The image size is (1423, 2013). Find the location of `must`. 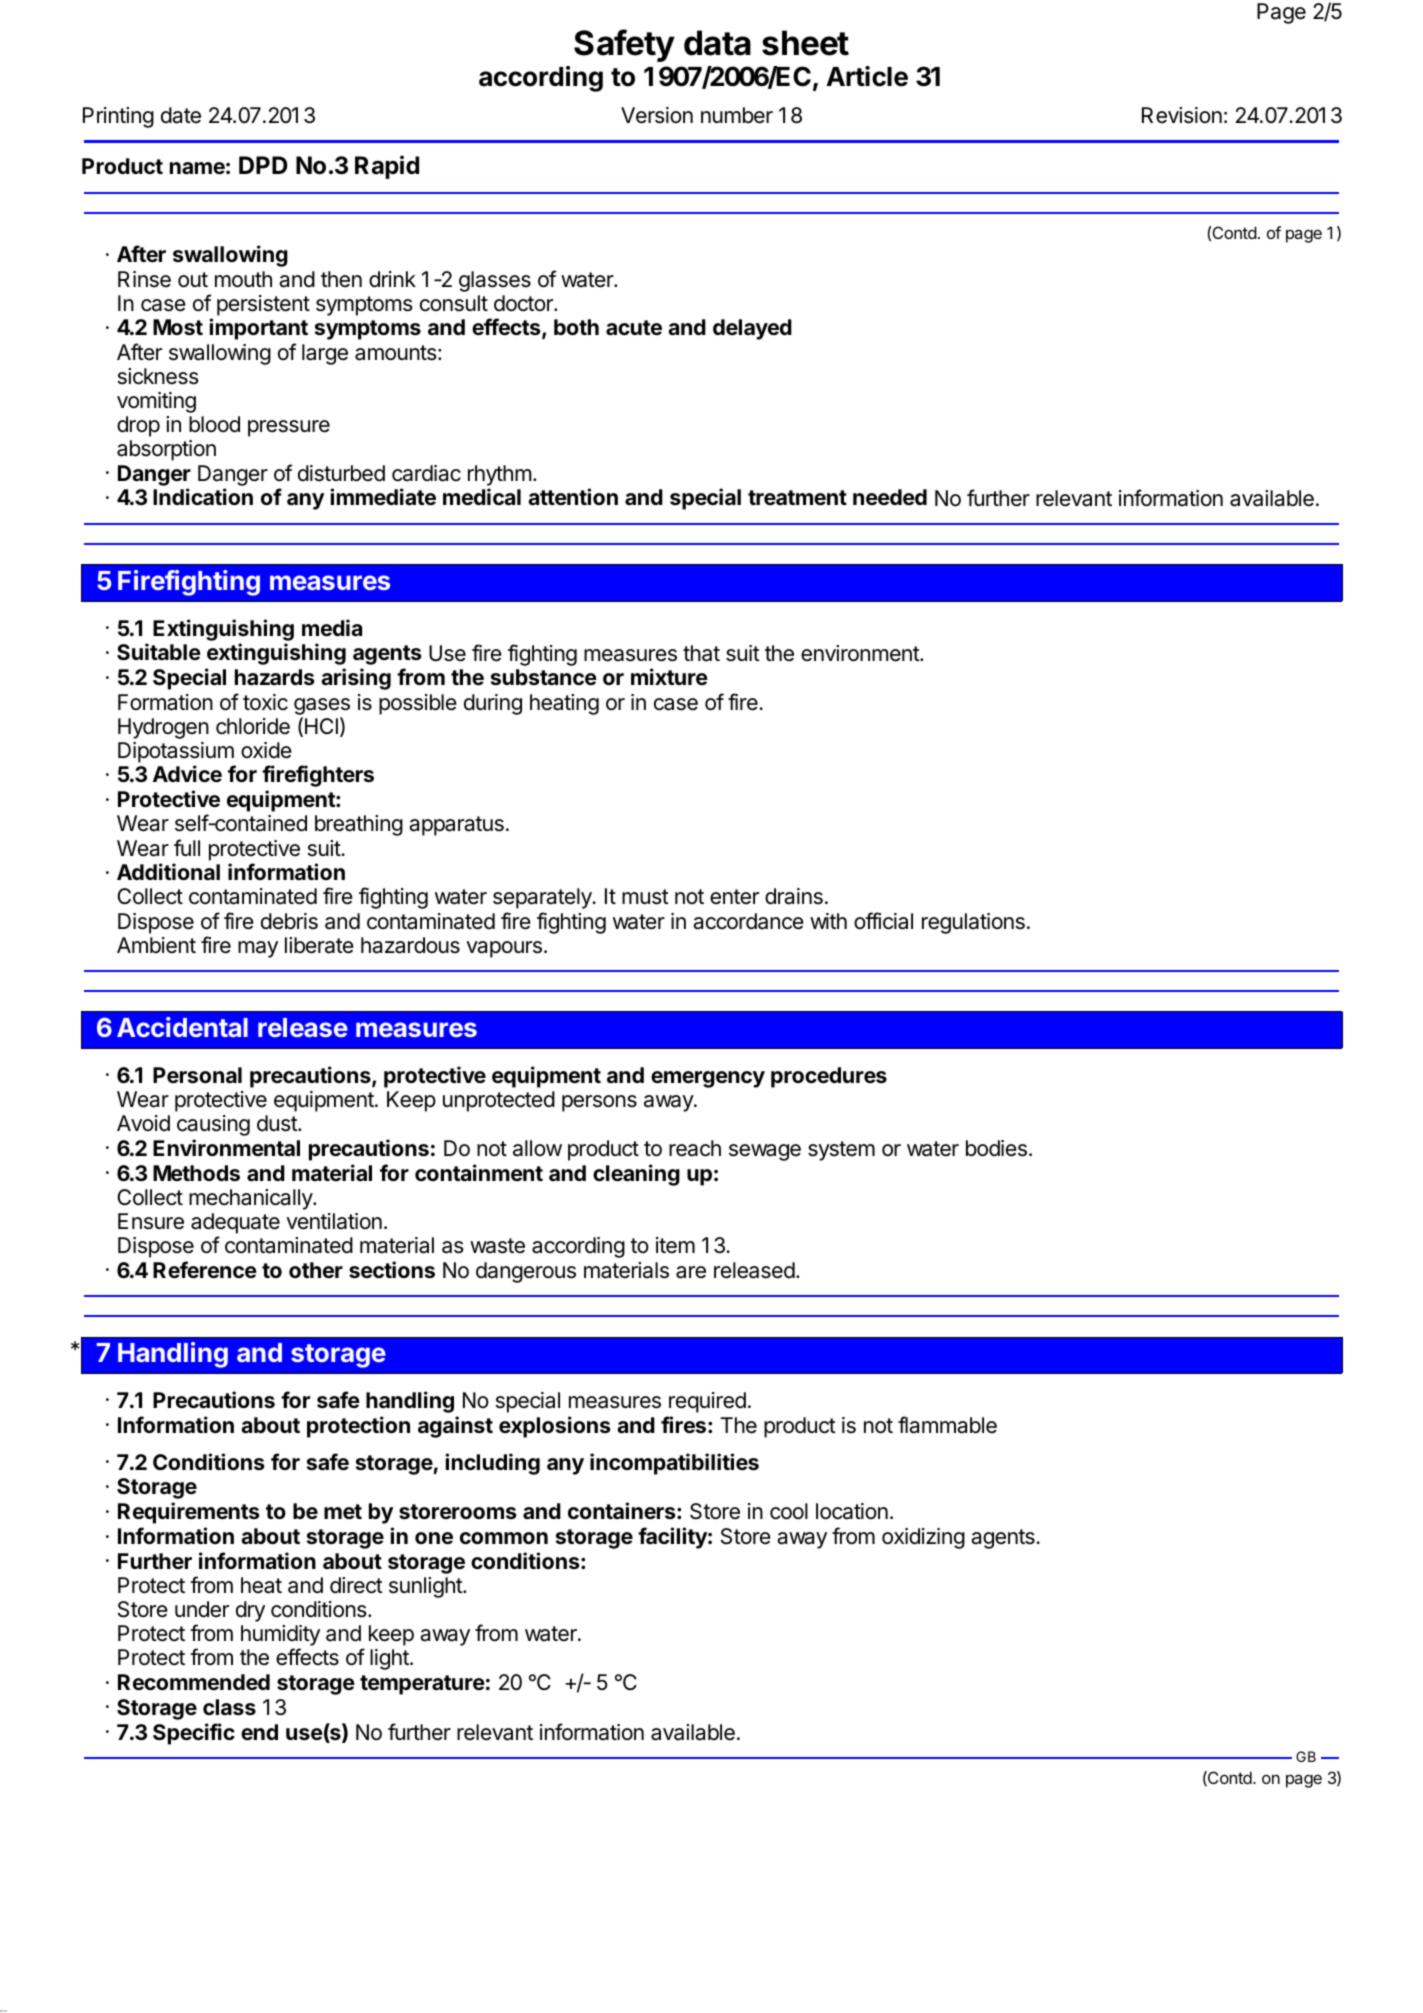

must is located at coordinates (645, 897).
